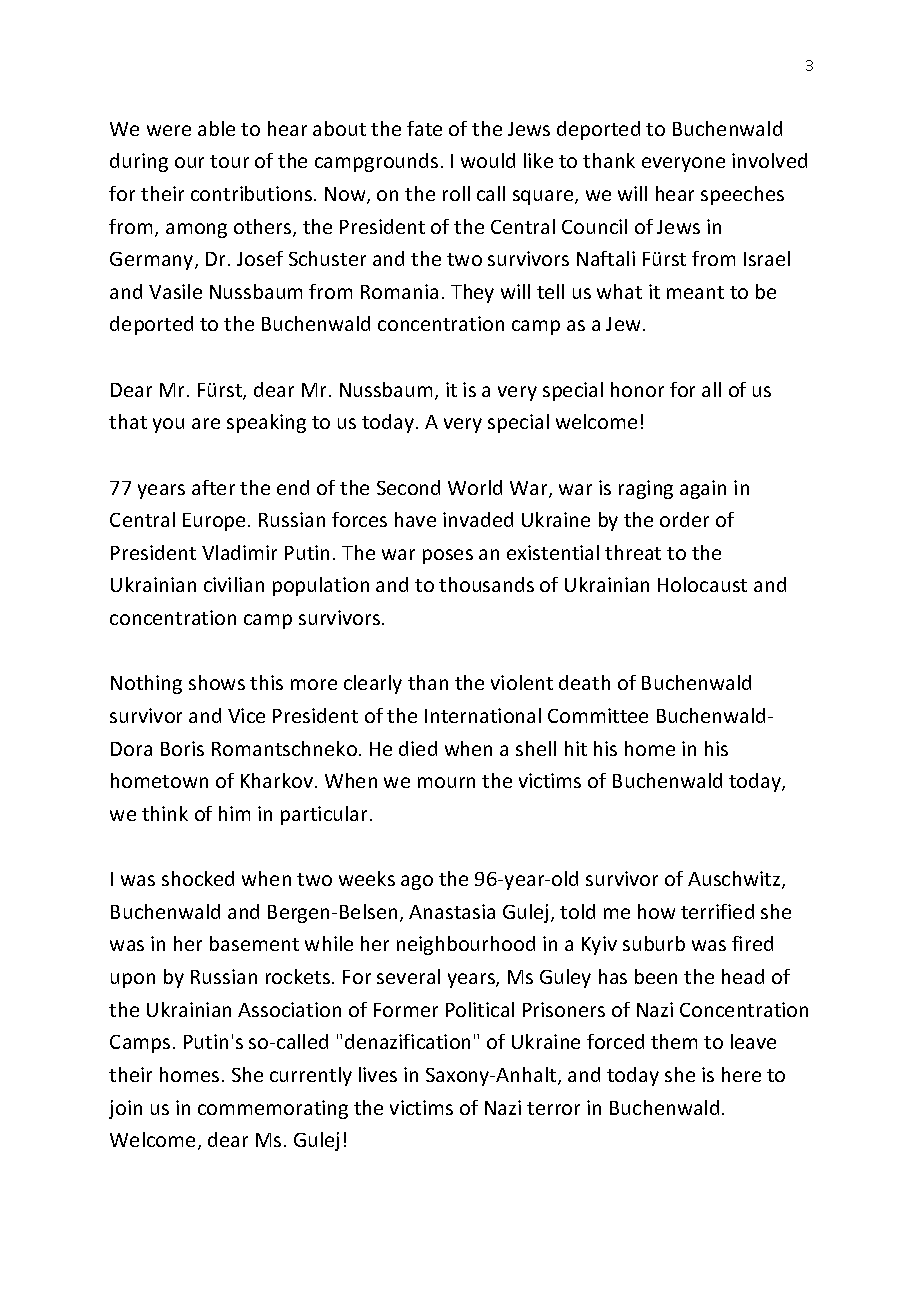 Image resolution: width=924 pixels, height=1308 pixels. I want to click on World, so click(475, 487).
